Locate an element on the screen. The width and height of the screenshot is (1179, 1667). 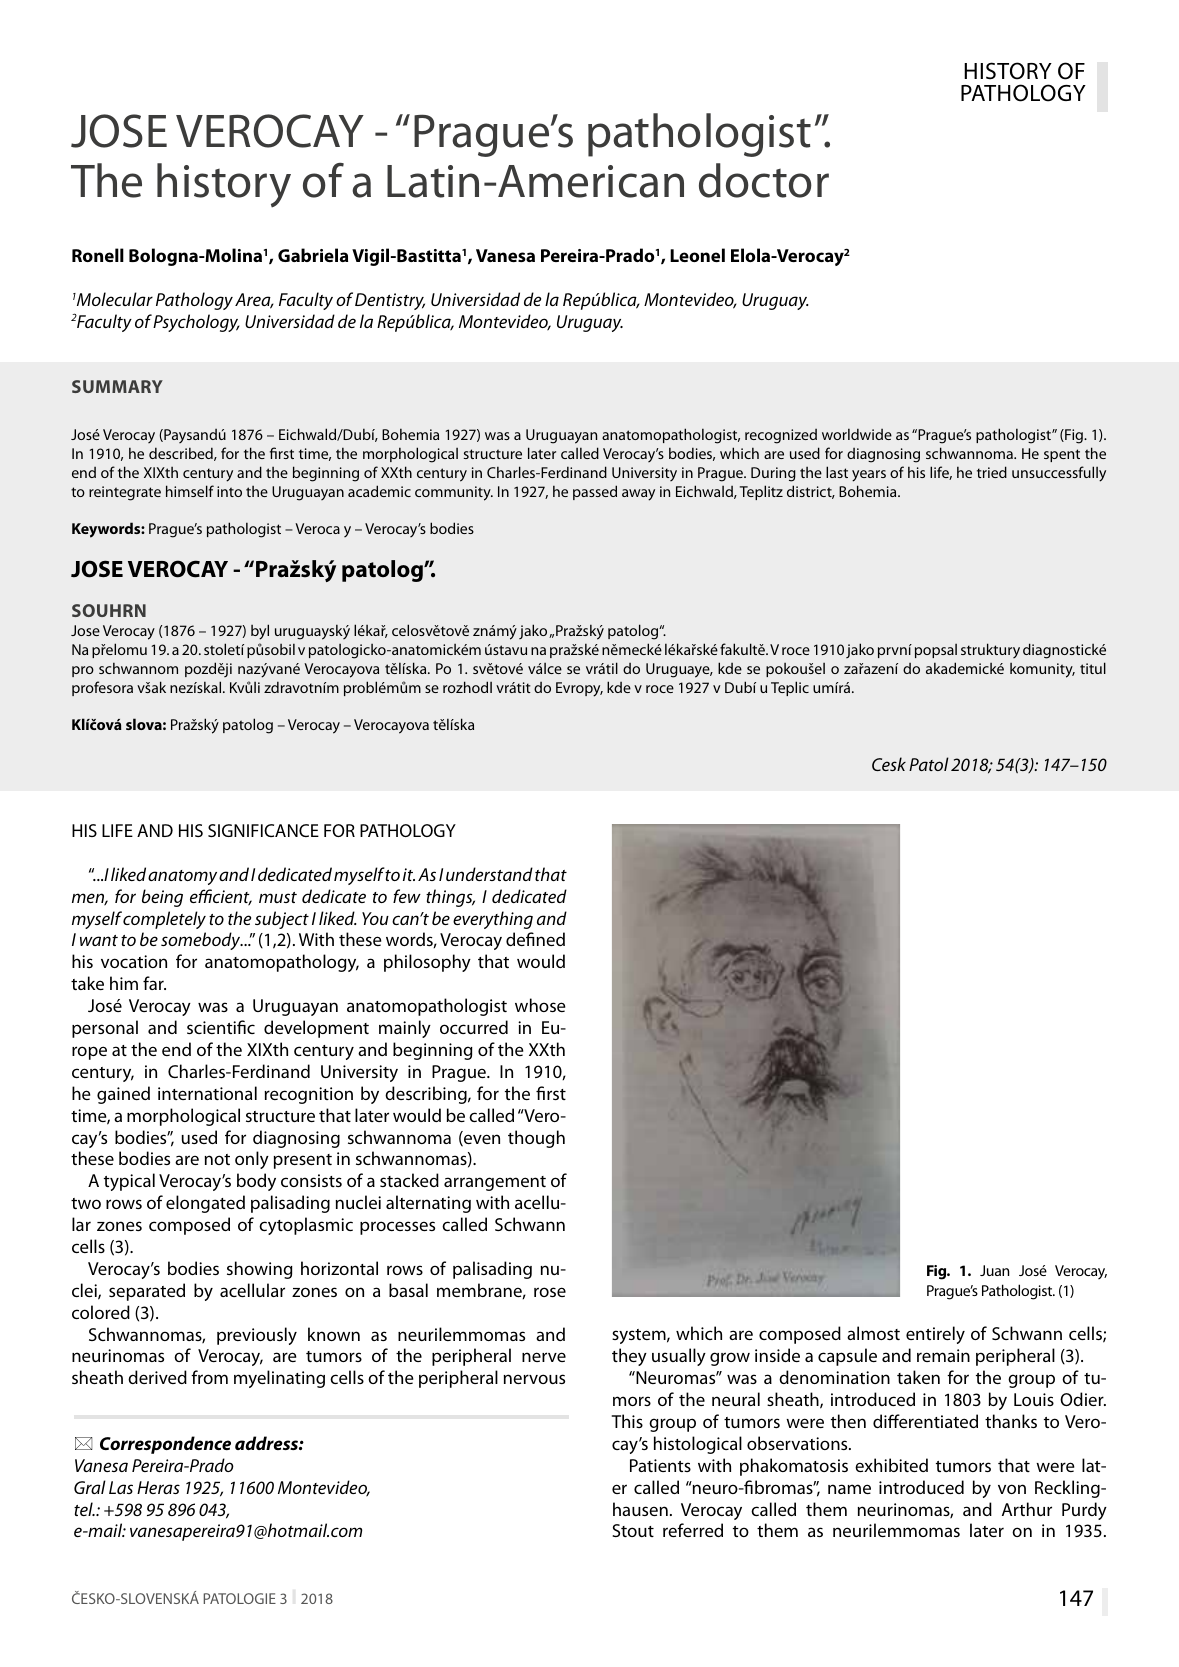
elongated is located at coordinates (205, 1204).
